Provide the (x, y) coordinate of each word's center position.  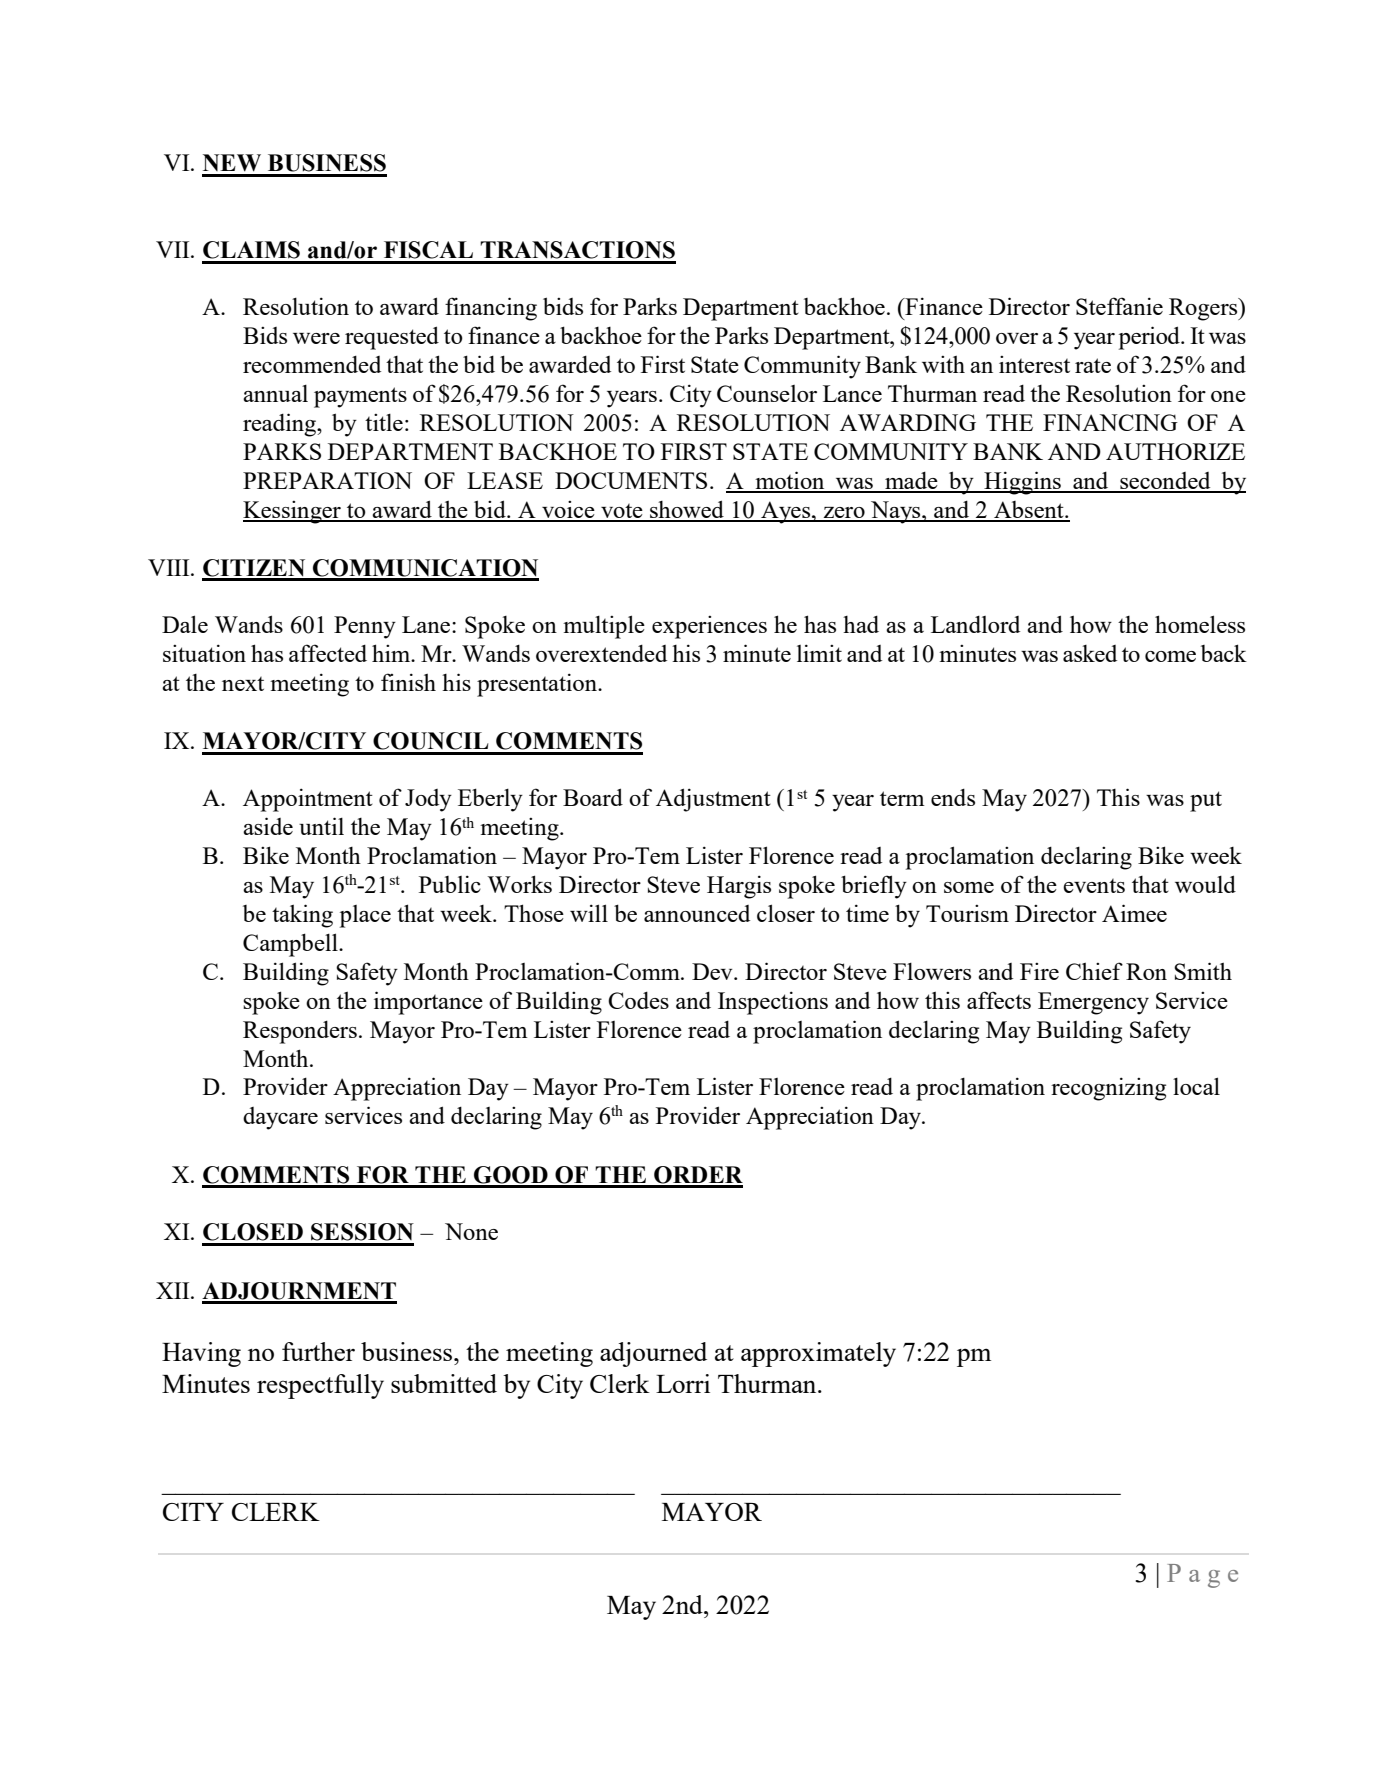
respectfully (320, 1386)
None (471, 1231)
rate (1093, 365)
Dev (713, 971)
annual (275, 393)
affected (328, 653)
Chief (1094, 971)
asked (1090, 653)
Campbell (291, 945)
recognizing (1108, 1089)
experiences (709, 627)
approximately (818, 1354)
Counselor (767, 393)
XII (174, 1290)
